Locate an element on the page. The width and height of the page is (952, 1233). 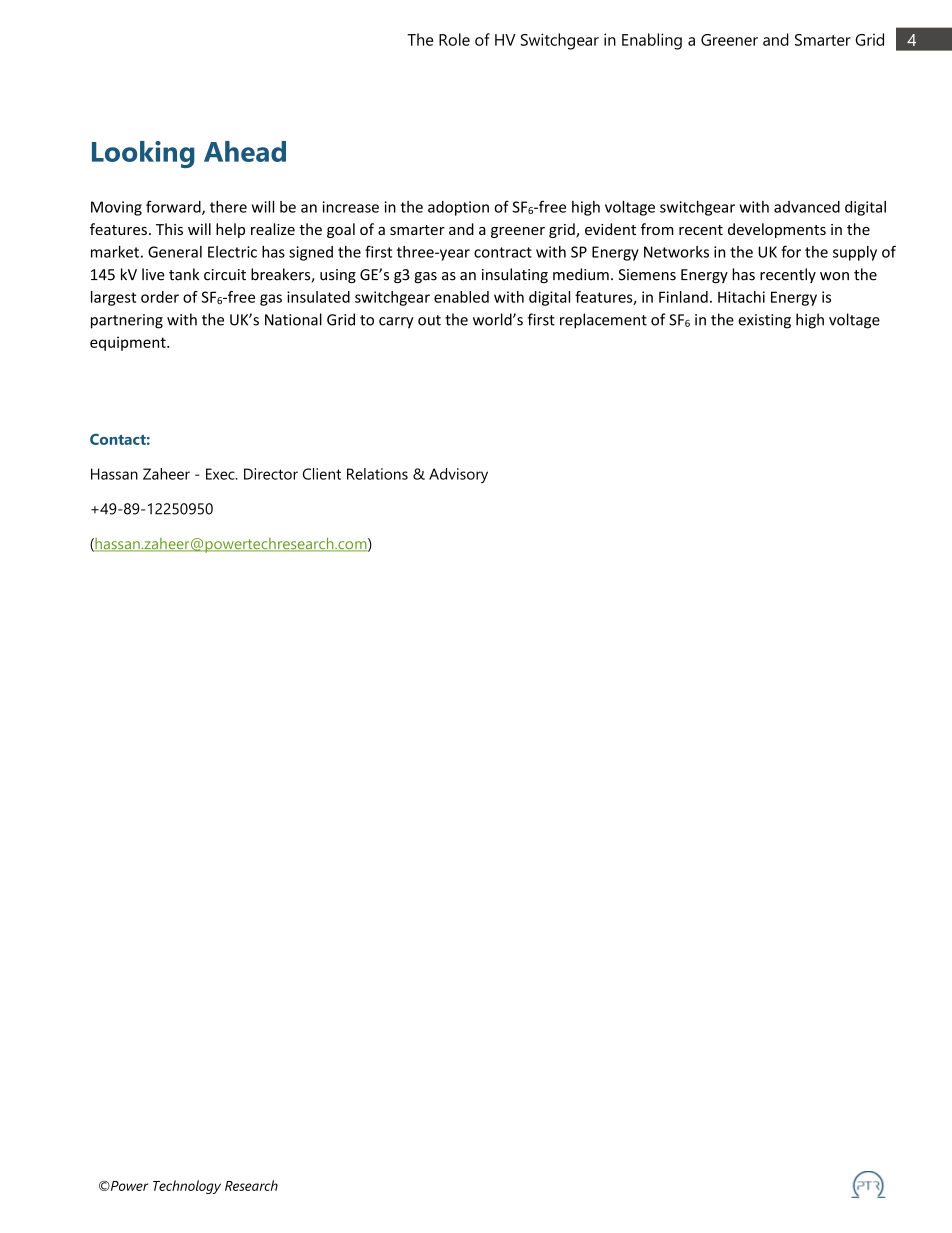
Hitachi is located at coordinates (741, 297).
